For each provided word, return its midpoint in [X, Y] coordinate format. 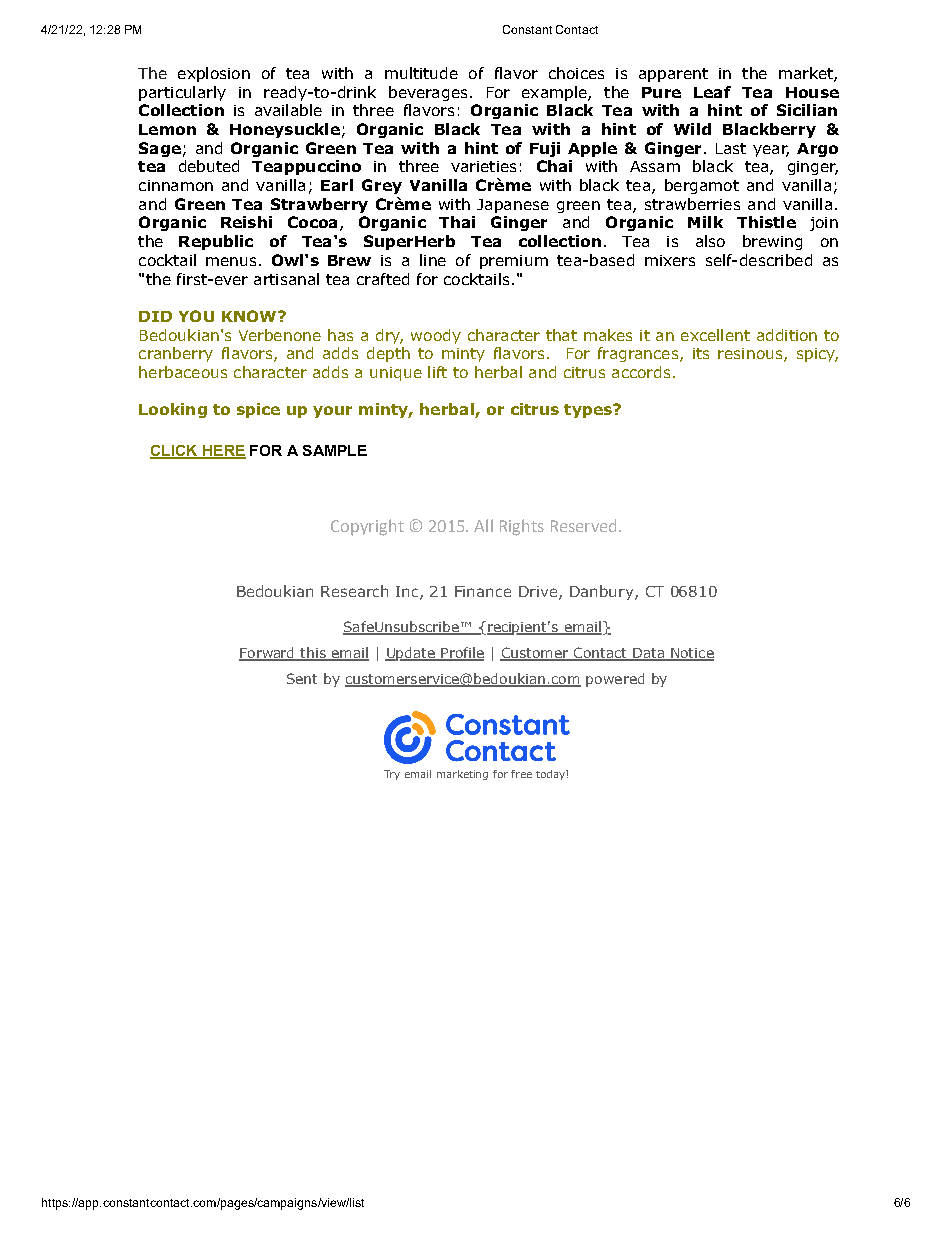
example [555, 93]
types [589, 411]
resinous [751, 355]
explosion [214, 74]
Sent [302, 678]
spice [258, 410]
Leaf [712, 92]
